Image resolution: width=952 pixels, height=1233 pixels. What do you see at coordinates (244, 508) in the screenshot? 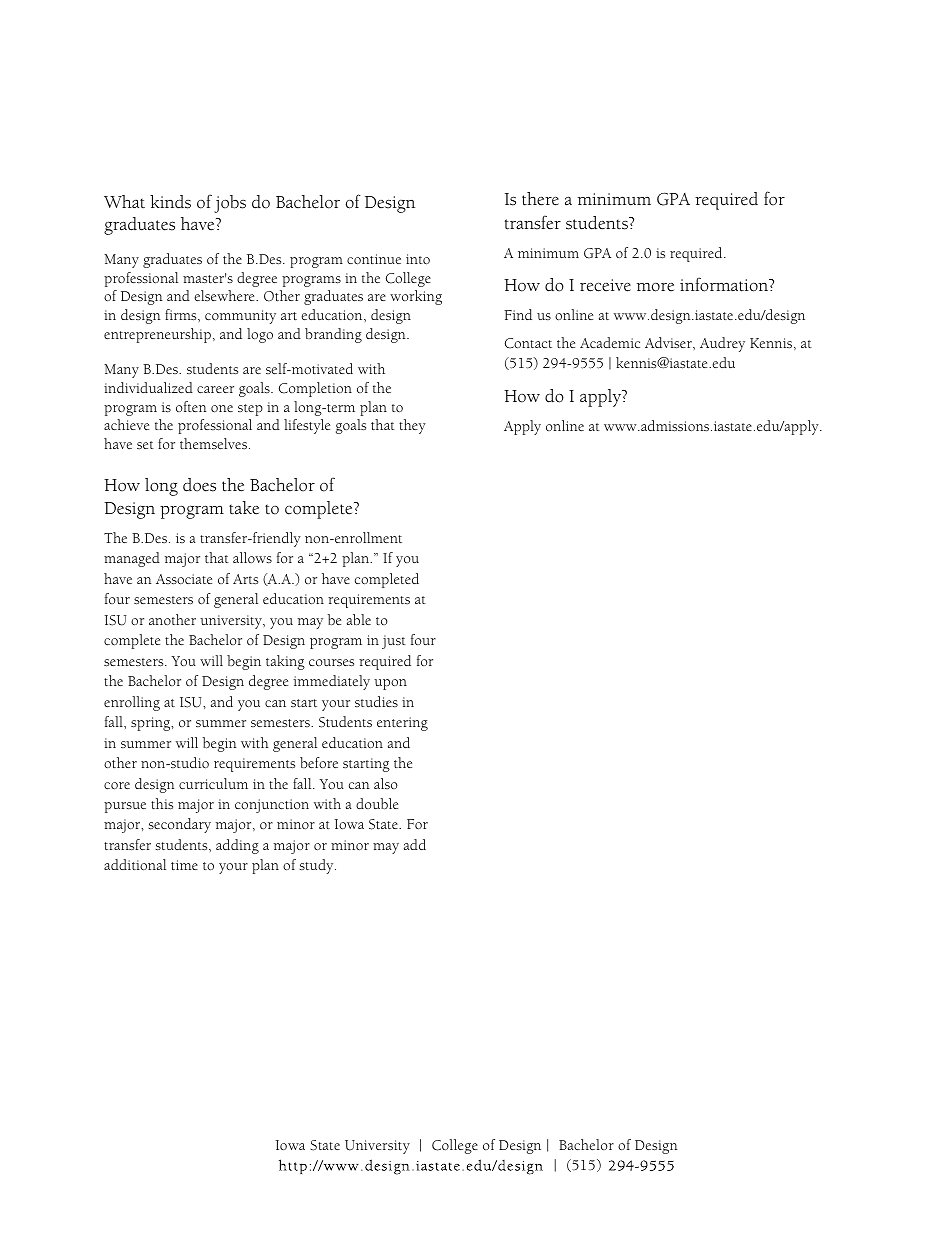
I see `take` at bounding box center [244, 508].
